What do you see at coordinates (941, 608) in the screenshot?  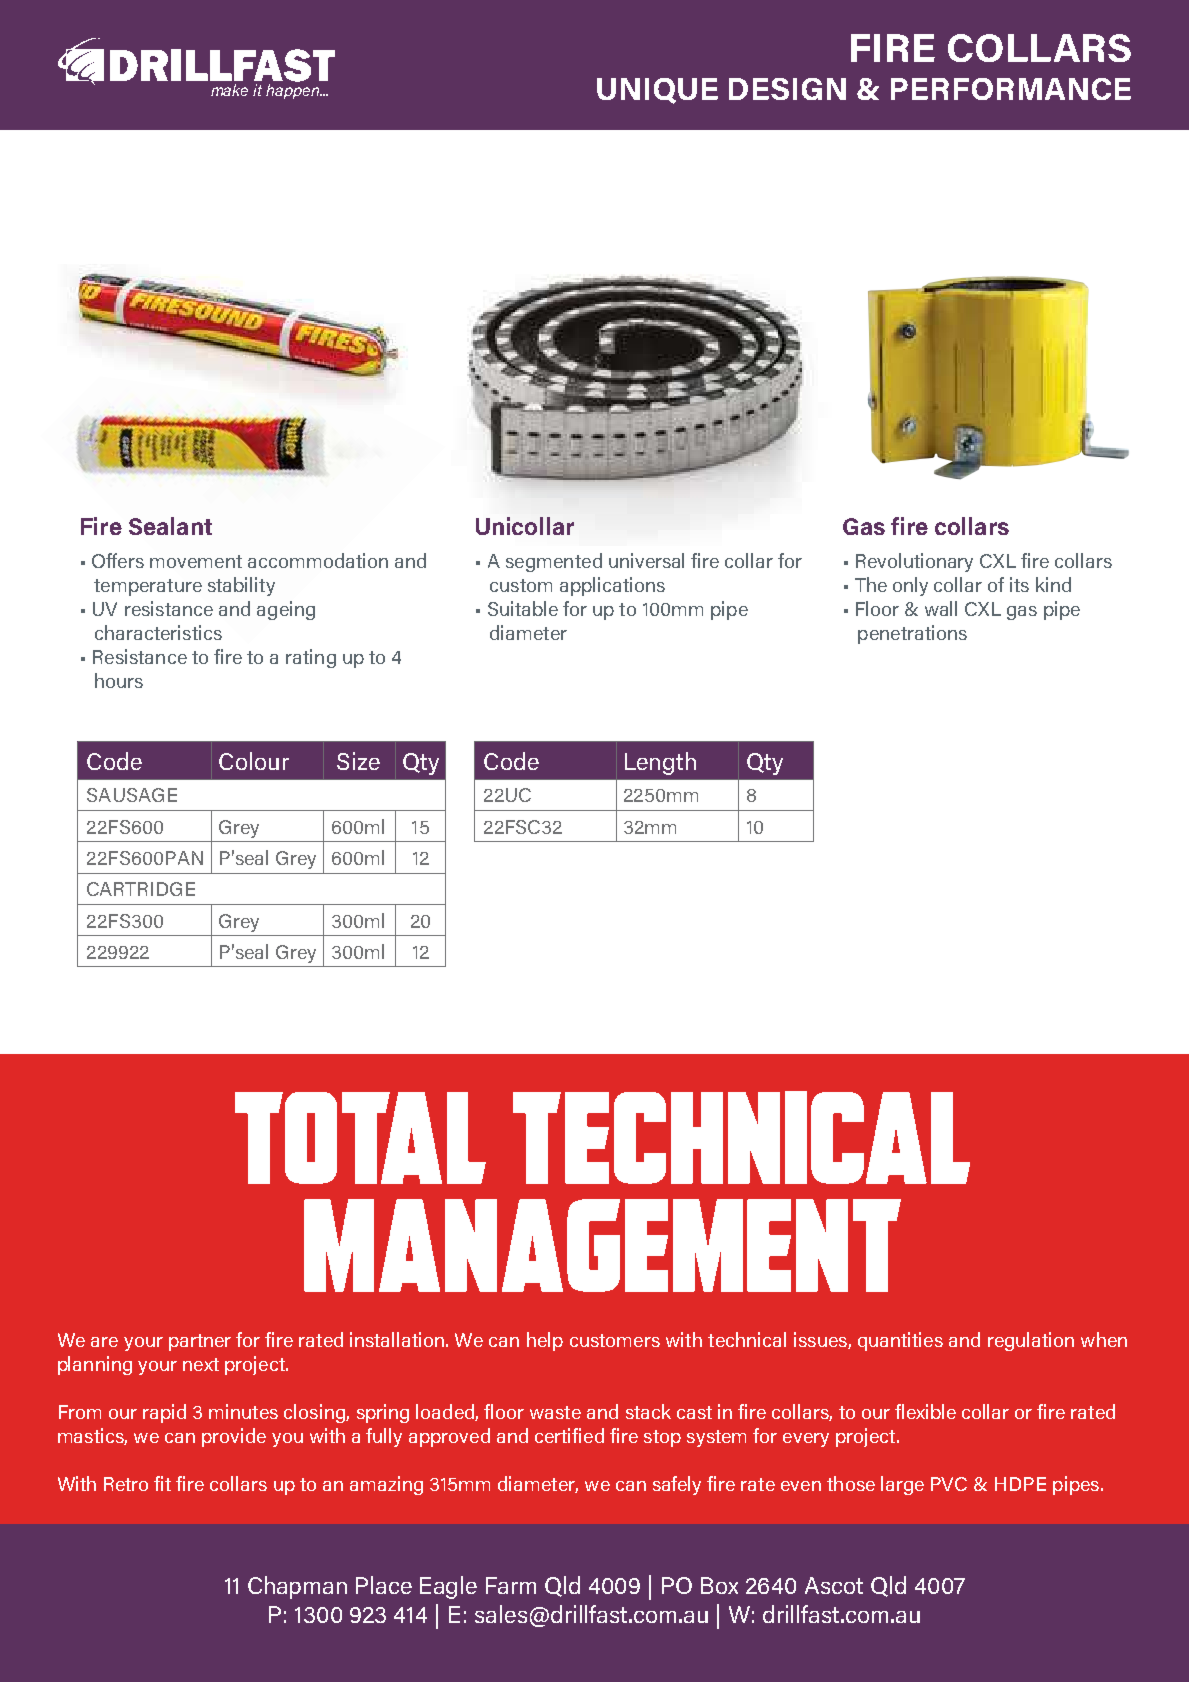 I see `wall` at bounding box center [941, 608].
